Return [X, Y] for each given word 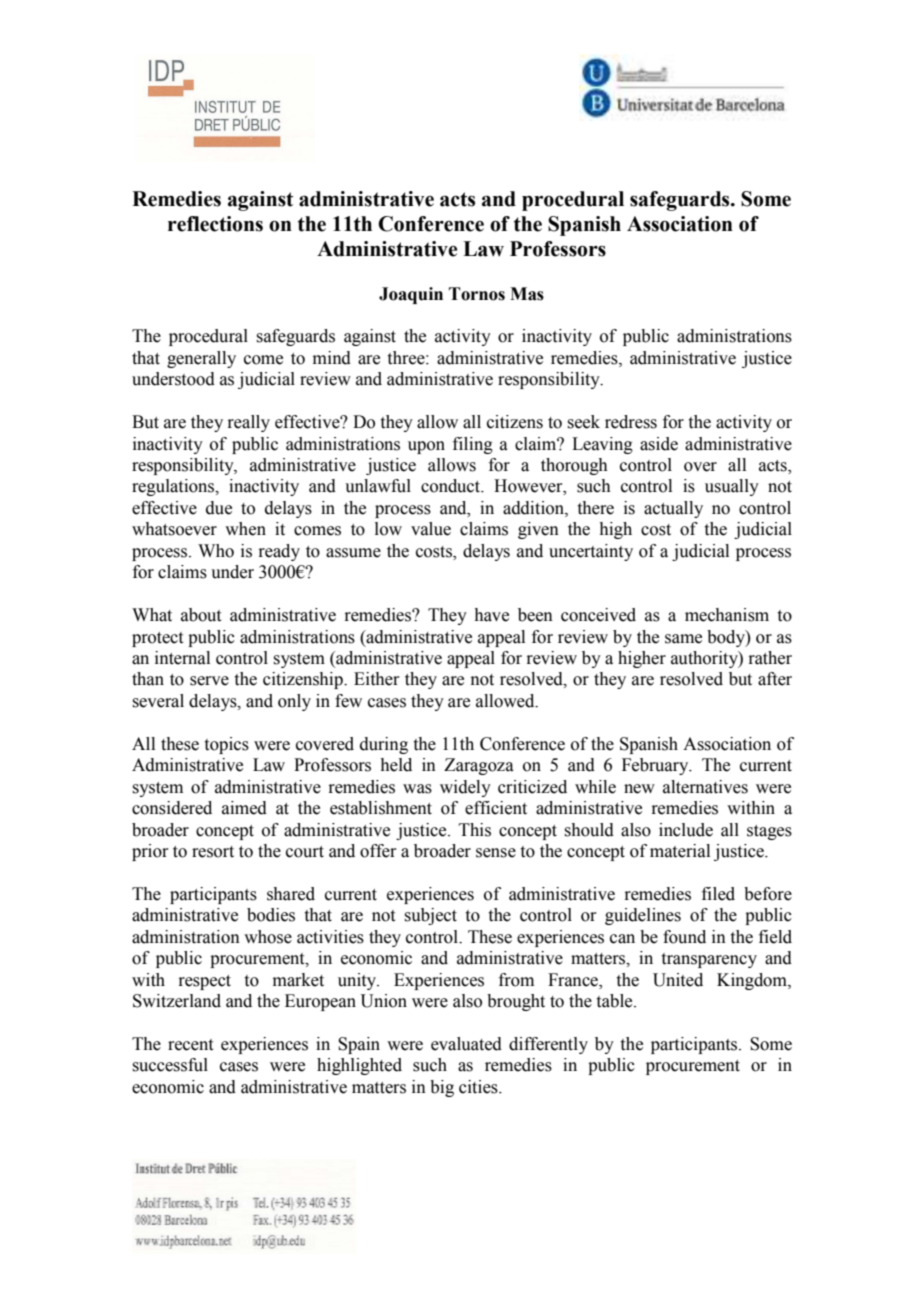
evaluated [466, 1044]
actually [673, 509]
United [678, 980]
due [219, 508]
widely [465, 788]
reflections [215, 224]
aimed [244, 808]
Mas [527, 294]
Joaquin [411, 295]
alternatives [705, 787]
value [431, 529]
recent [190, 1045]
